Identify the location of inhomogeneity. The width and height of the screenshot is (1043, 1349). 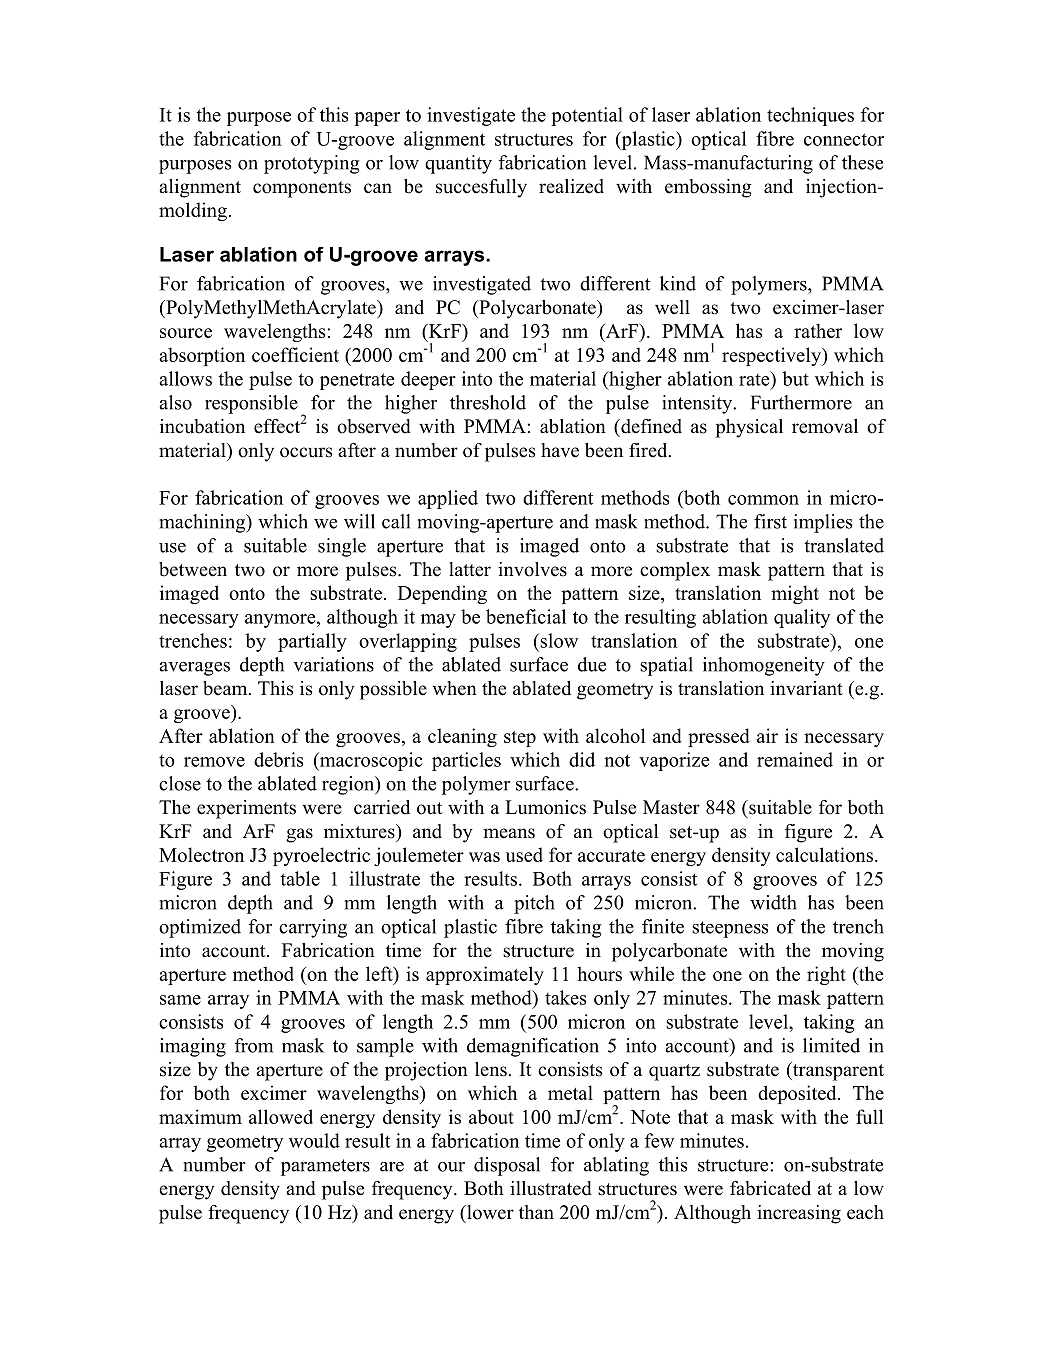
(764, 666).
